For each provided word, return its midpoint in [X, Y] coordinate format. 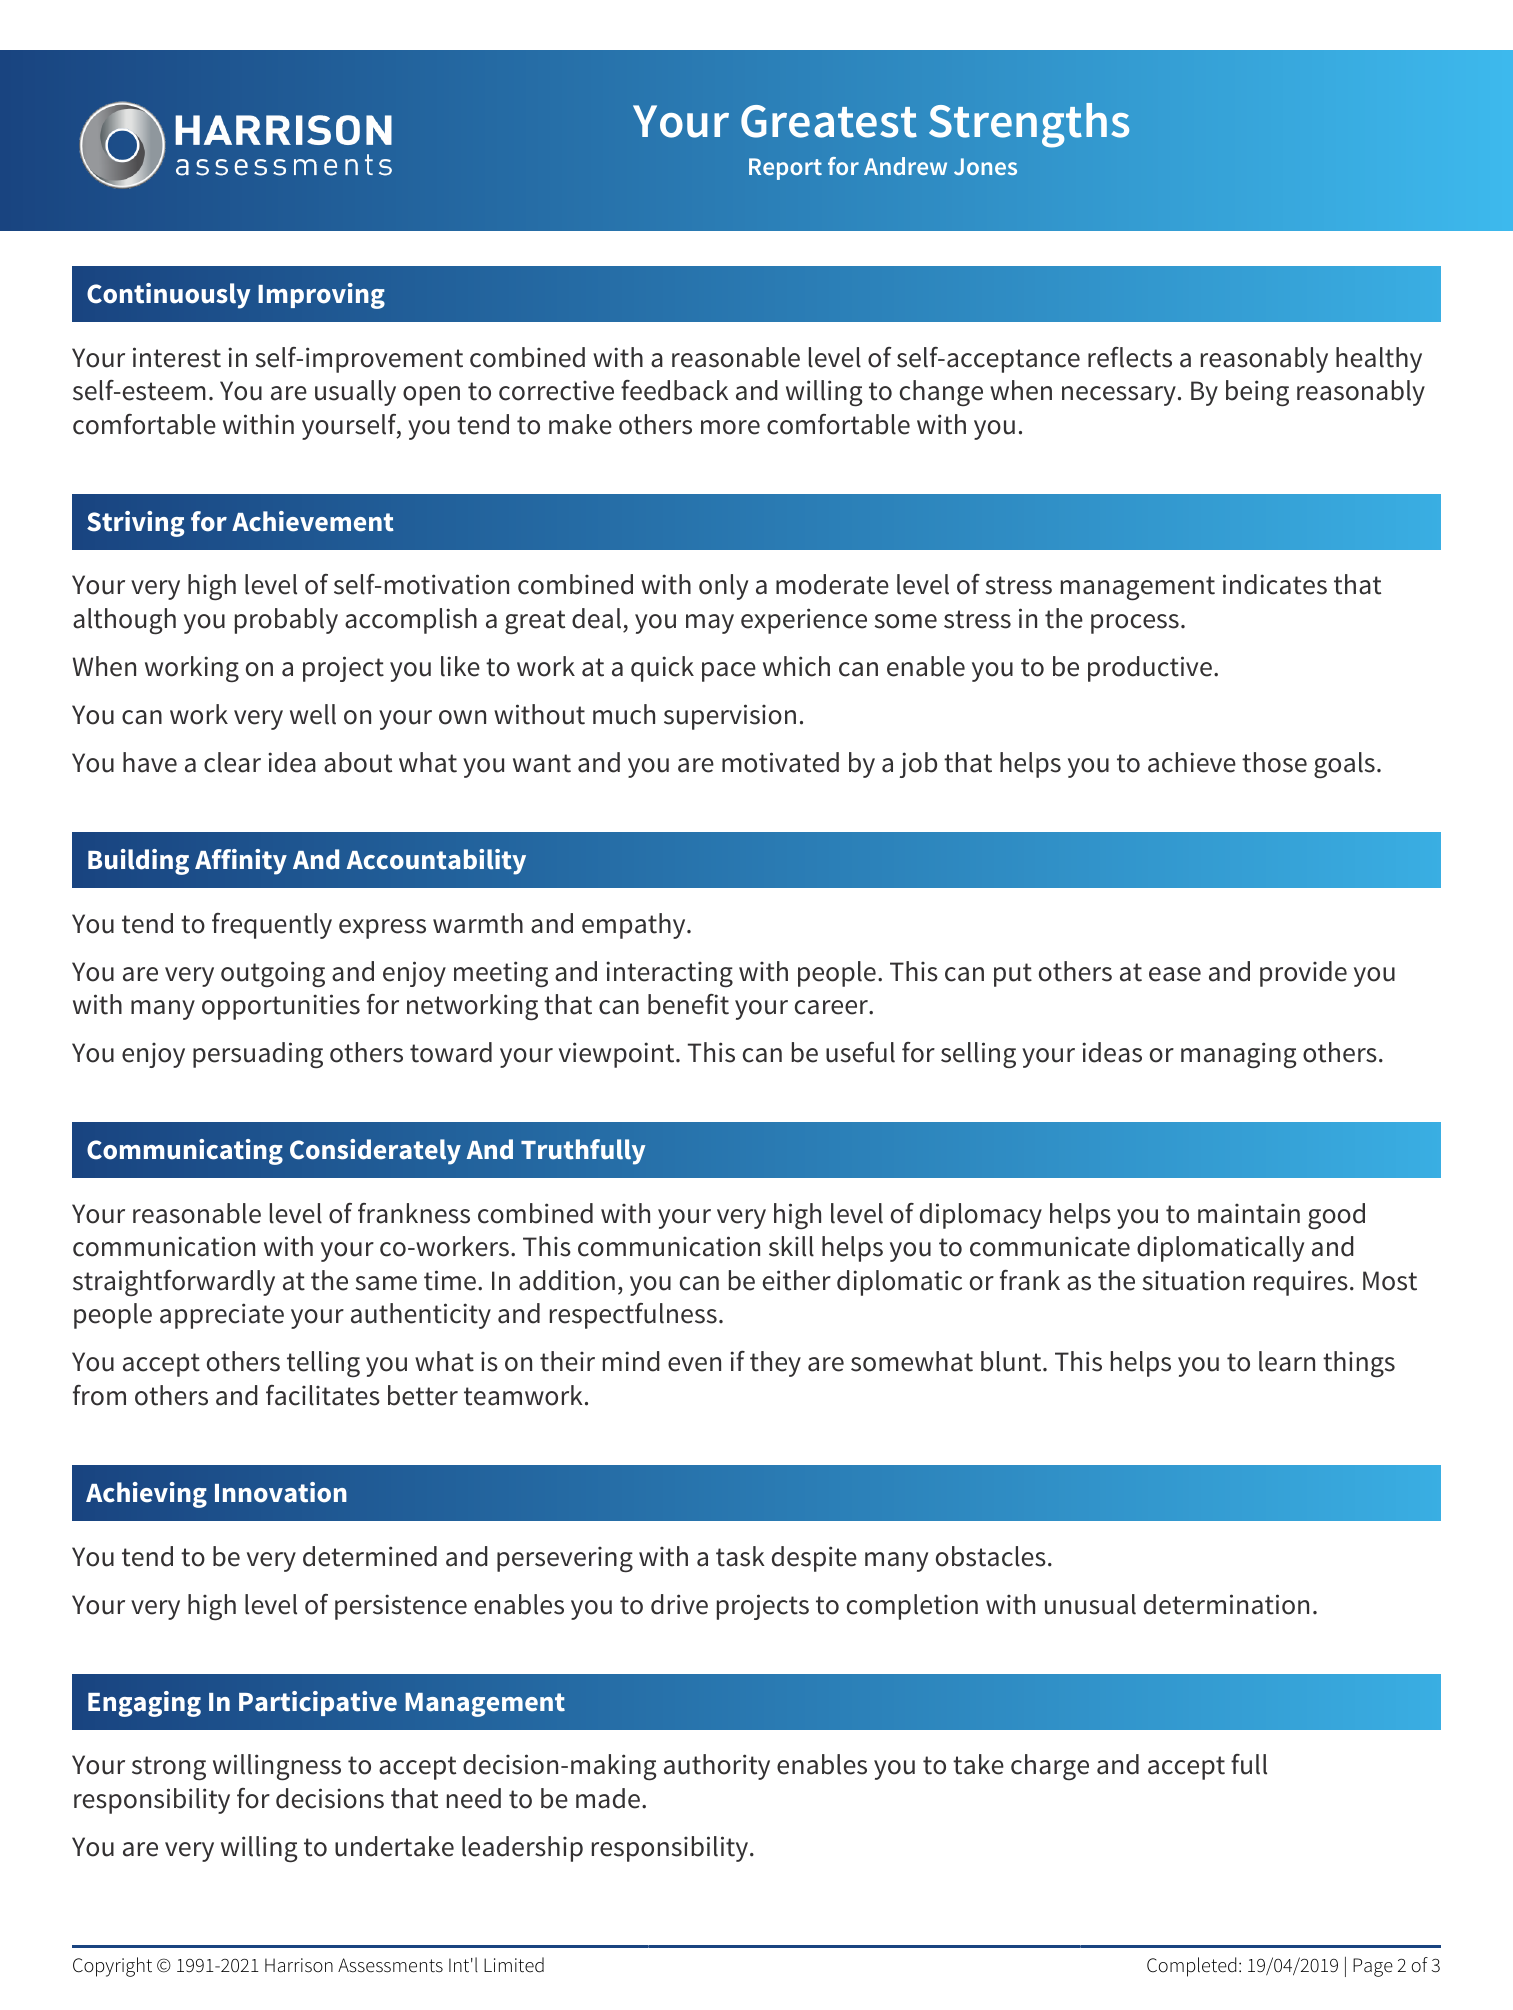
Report [785, 169]
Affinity [241, 862]
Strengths [1029, 125]
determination [1226, 1604]
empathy [635, 926]
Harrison [299, 1965]
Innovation [281, 1492]
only [723, 587]
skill [791, 1246]
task [740, 1556]
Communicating [185, 1152]
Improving [321, 296]
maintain [1249, 1213]
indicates [1275, 584]
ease [1175, 974]
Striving [135, 524]
